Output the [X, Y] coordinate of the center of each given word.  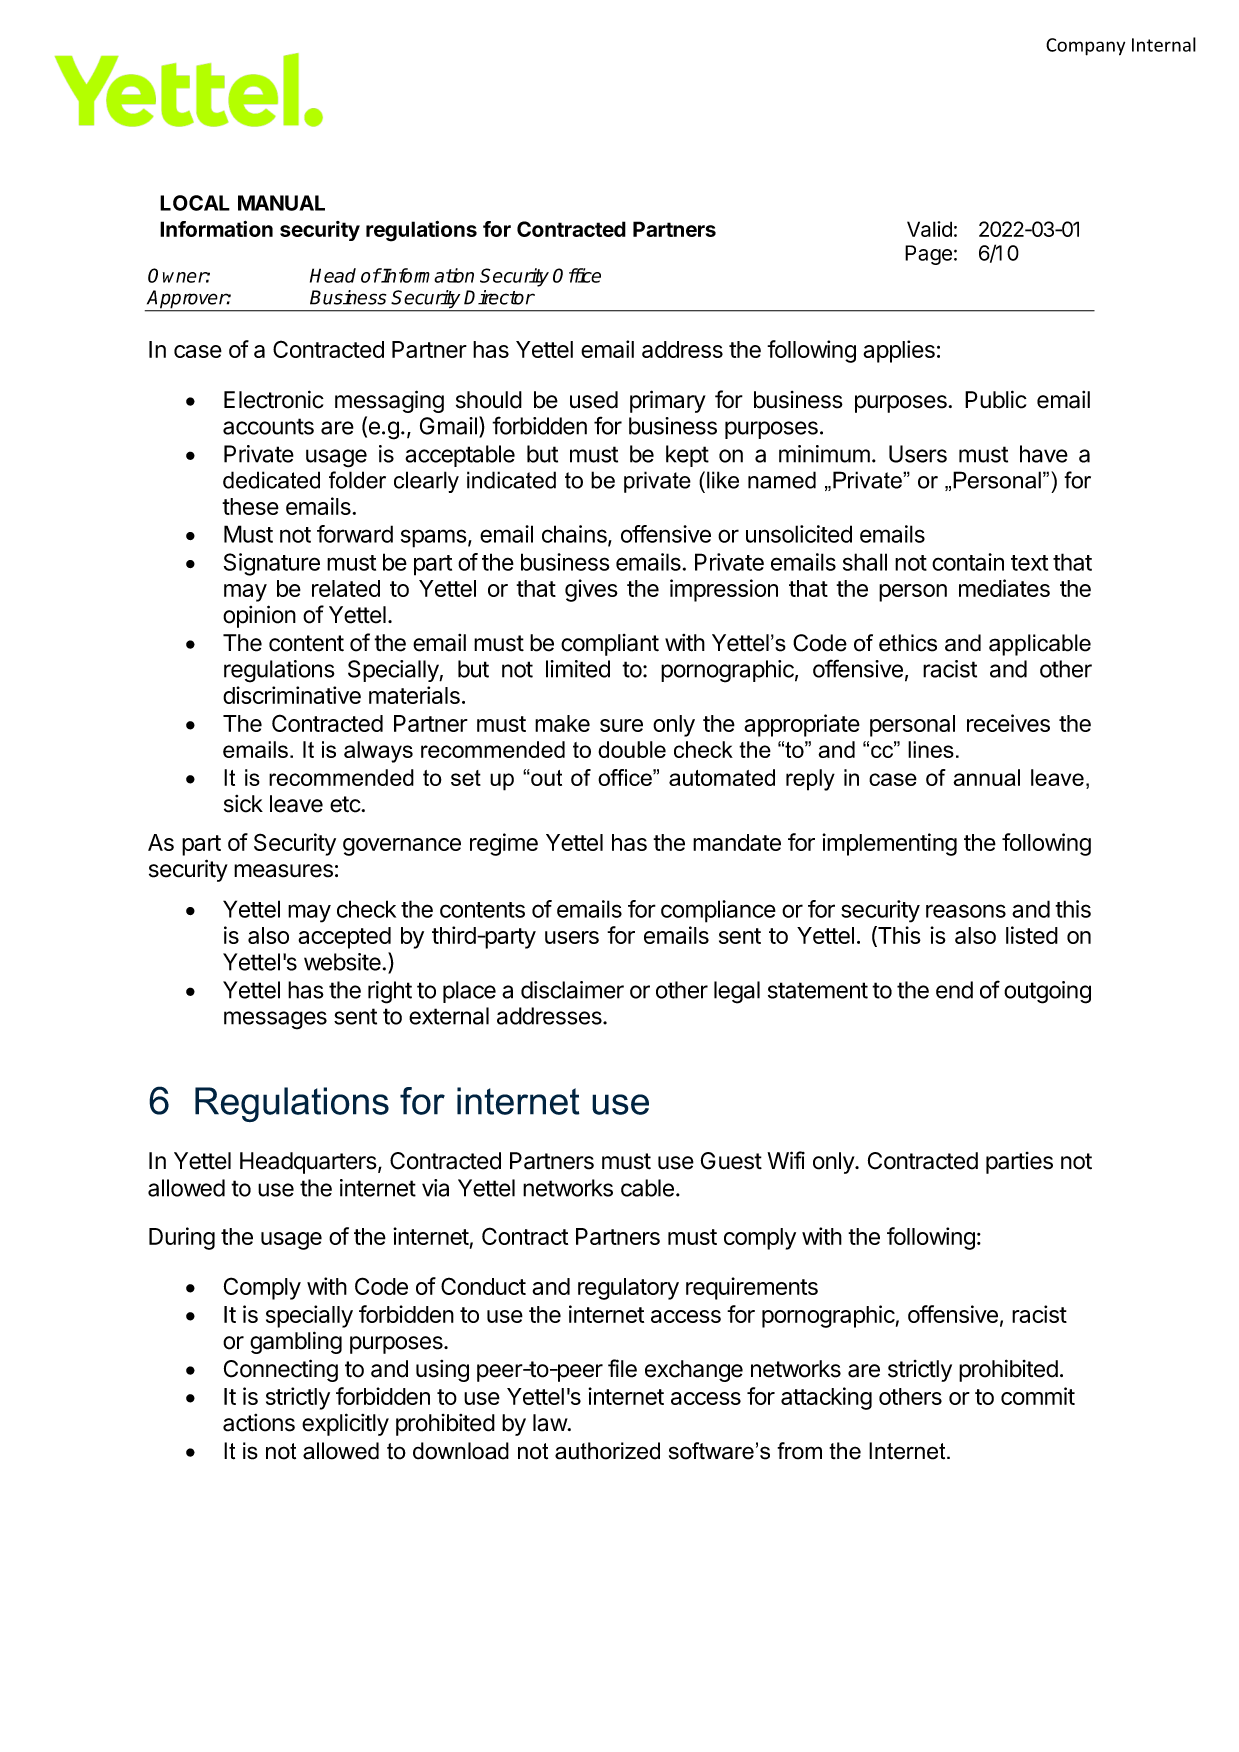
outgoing [1047, 992]
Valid [929, 229]
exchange [694, 1371]
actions [259, 1423]
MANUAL [281, 203]
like [723, 480]
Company [1085, 47]
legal [737, 992]
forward [355, 534]
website [342, 962]
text [1029, 563]
